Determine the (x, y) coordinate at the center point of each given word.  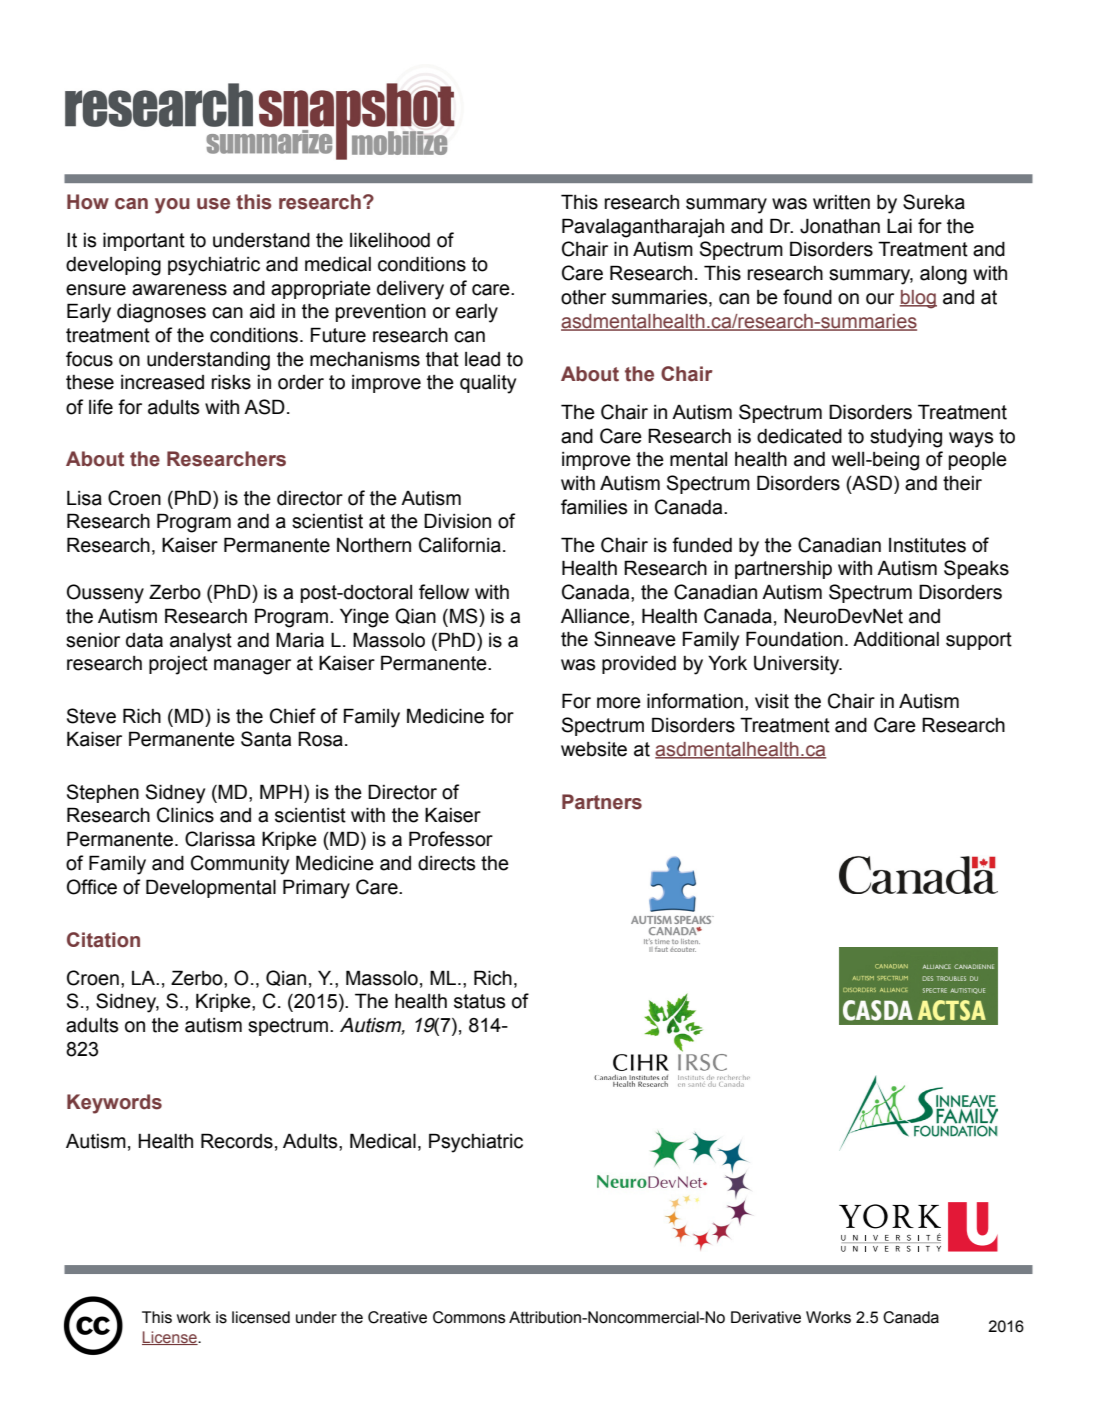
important (144, 241)
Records (237, 1141)
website (594, 749)
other (583, 297)
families (594, 507)
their (962, 483)
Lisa (84, 498)
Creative (397, 1317)
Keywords (114, 1104)
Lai (899, 226)
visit (772, 701)
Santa (266, 739)
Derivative (766, 1317)
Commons (469, 1317)
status (479, 1001)
